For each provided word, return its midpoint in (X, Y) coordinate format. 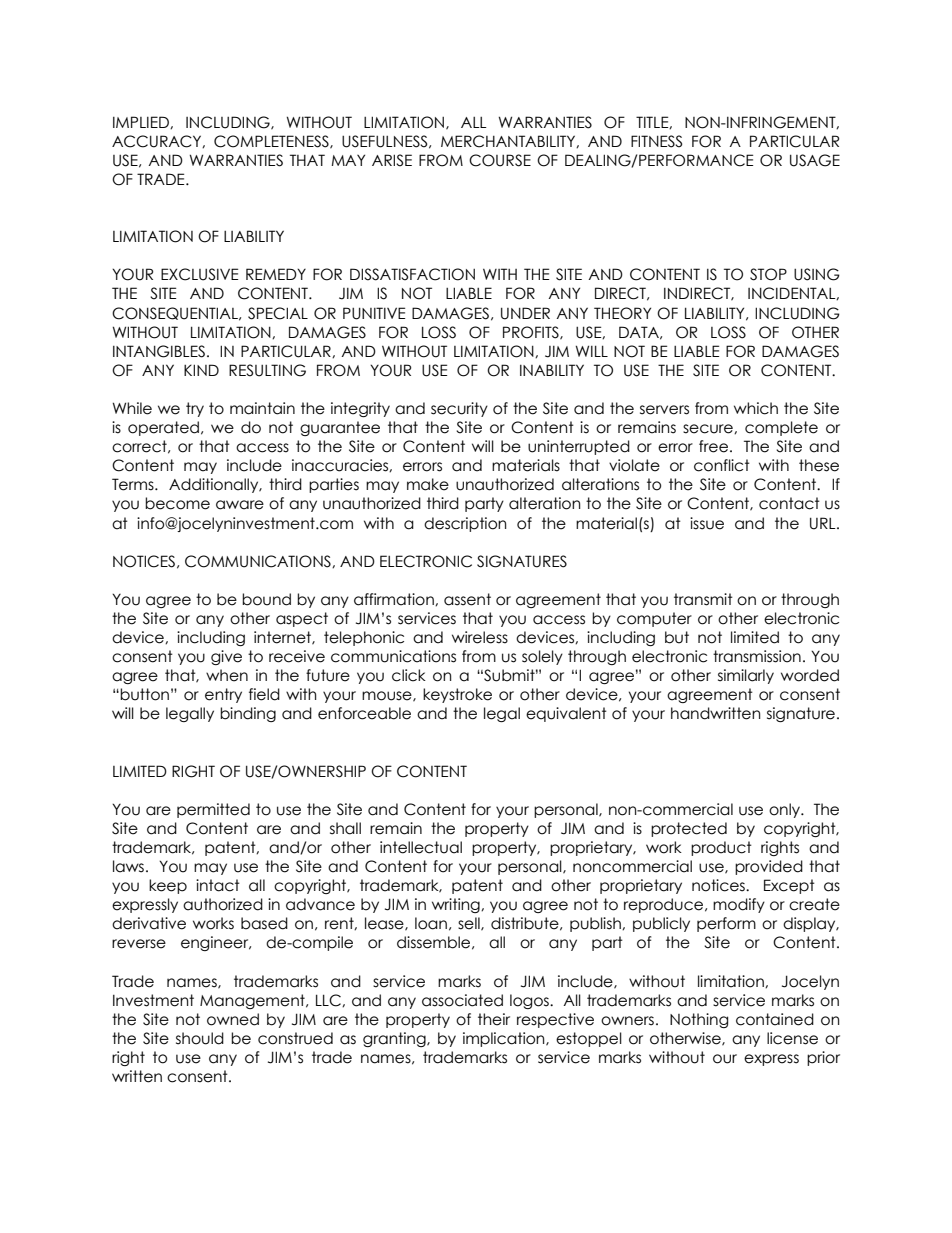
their (494, 1019)
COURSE (500, 160)
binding (248, 714)
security (459, 409)
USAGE (815, 160)
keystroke (457, 695)
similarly (746, 676)
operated (163, 428)
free (713, 446)
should (200, 1038)
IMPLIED (142, 122)
